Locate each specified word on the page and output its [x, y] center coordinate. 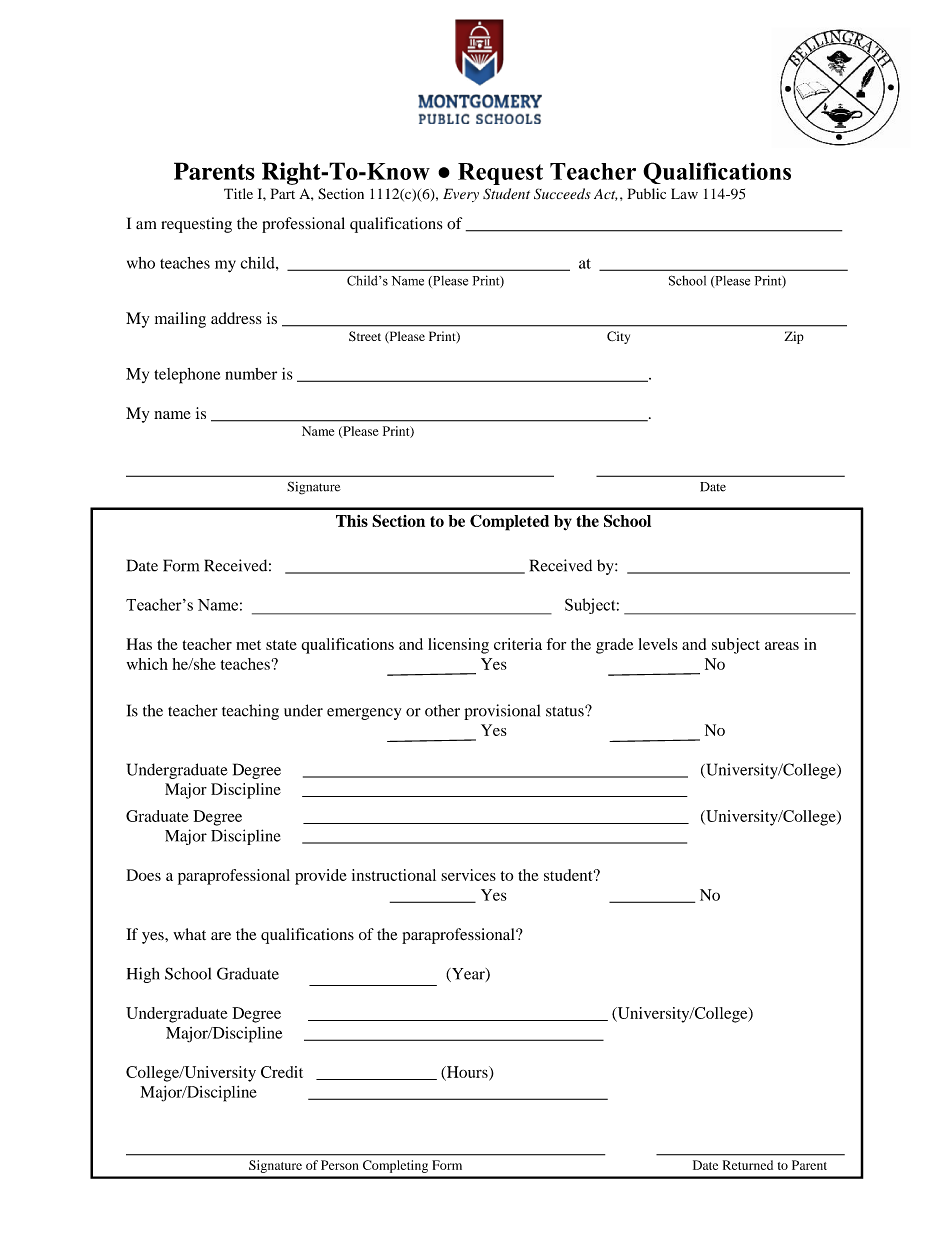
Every [461, 195]
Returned [748, 1165]
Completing [395, 1166]
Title [238, 193]
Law [684, 193]
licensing [458, 646]
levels [658, 644]
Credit [282, 1072]
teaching [250, 712]
